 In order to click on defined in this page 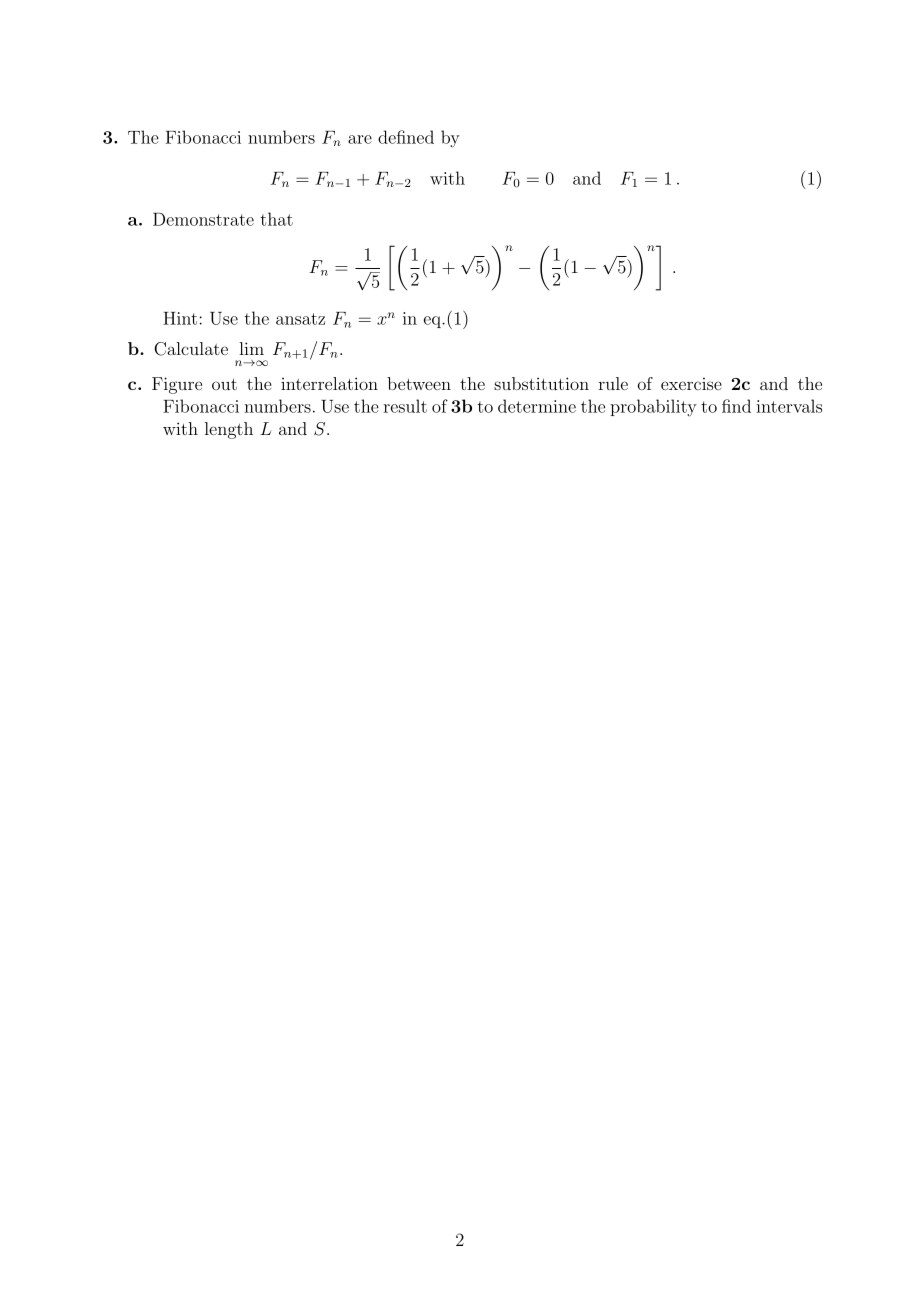, I will do `click(406, 137)`.
